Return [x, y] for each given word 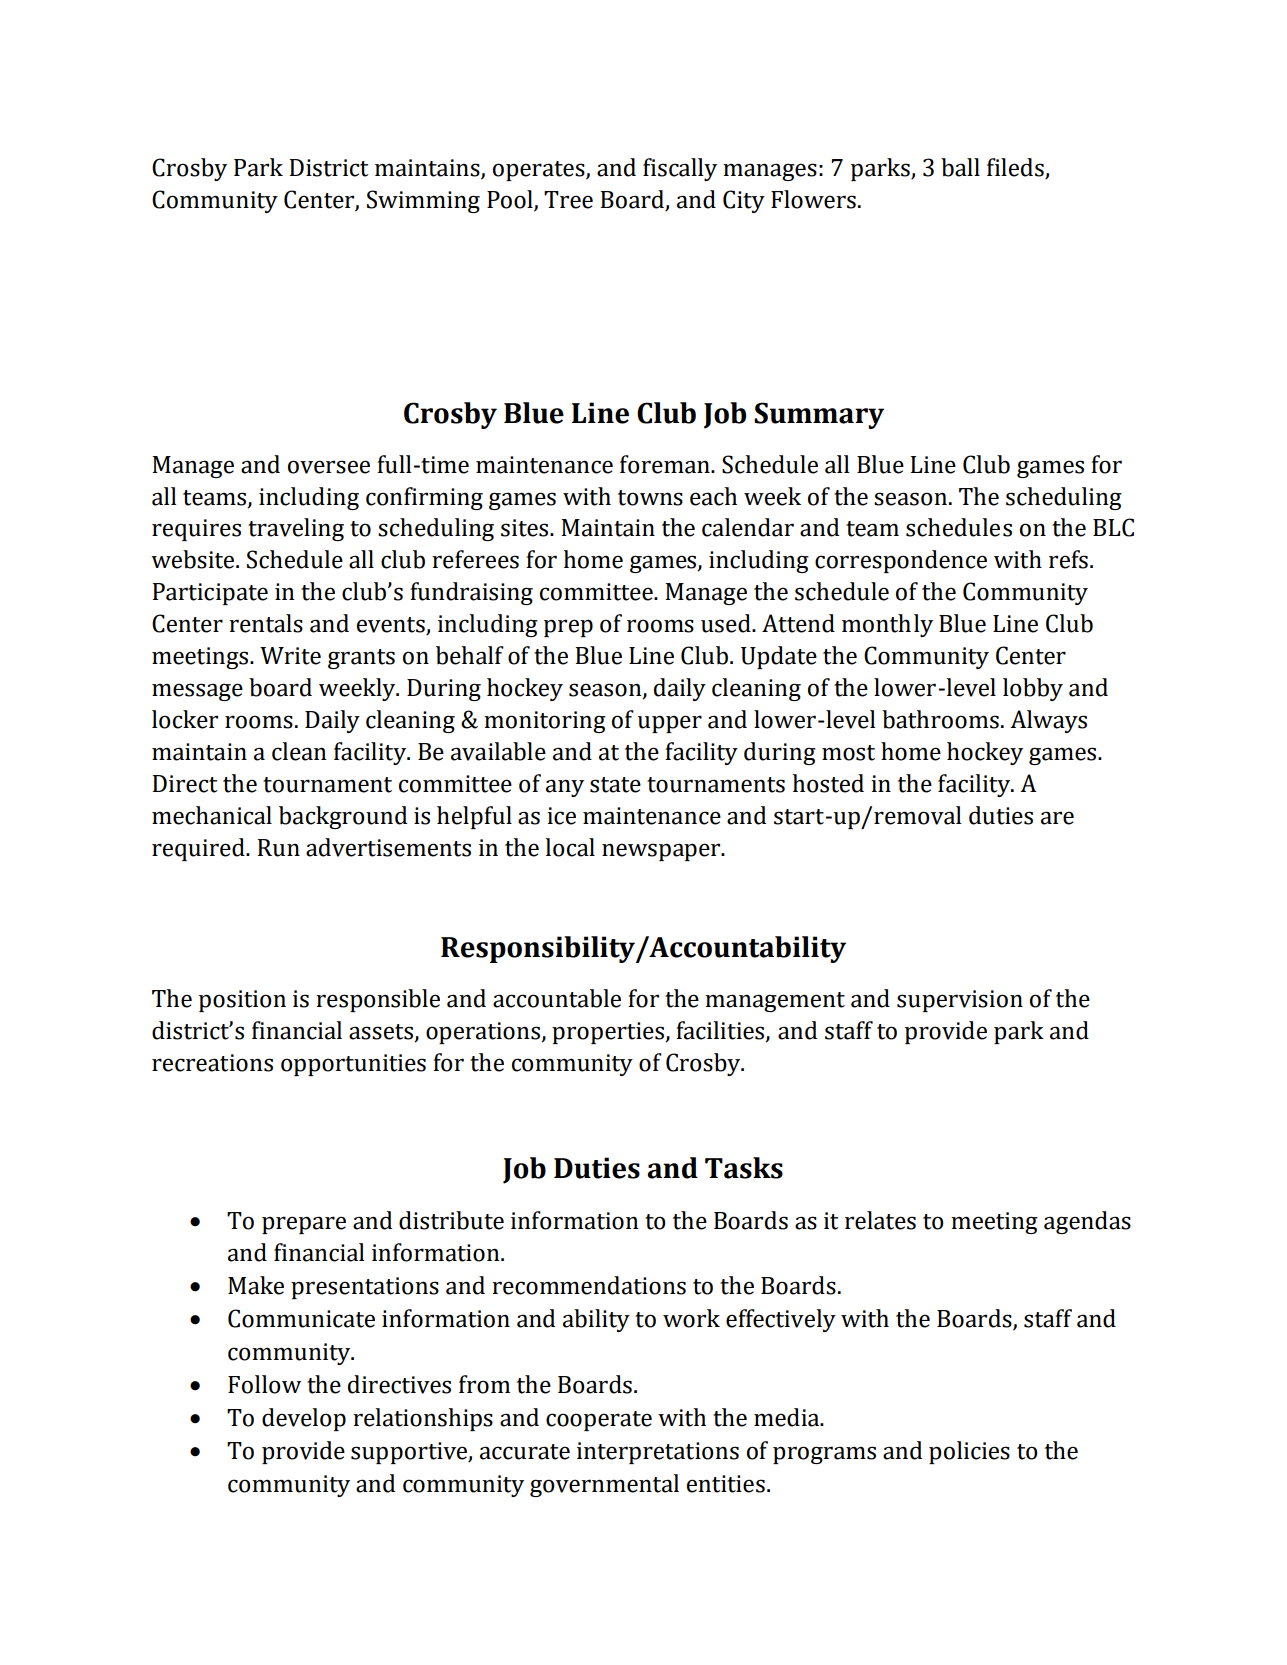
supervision [960, 1001]
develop [304, 1419]
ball [960, 167]
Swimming [423, 201]
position [242, 1001]
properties [609, 1033]
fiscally [680, 169]
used [727, 623]
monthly [887, 625]
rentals [266, 623]
